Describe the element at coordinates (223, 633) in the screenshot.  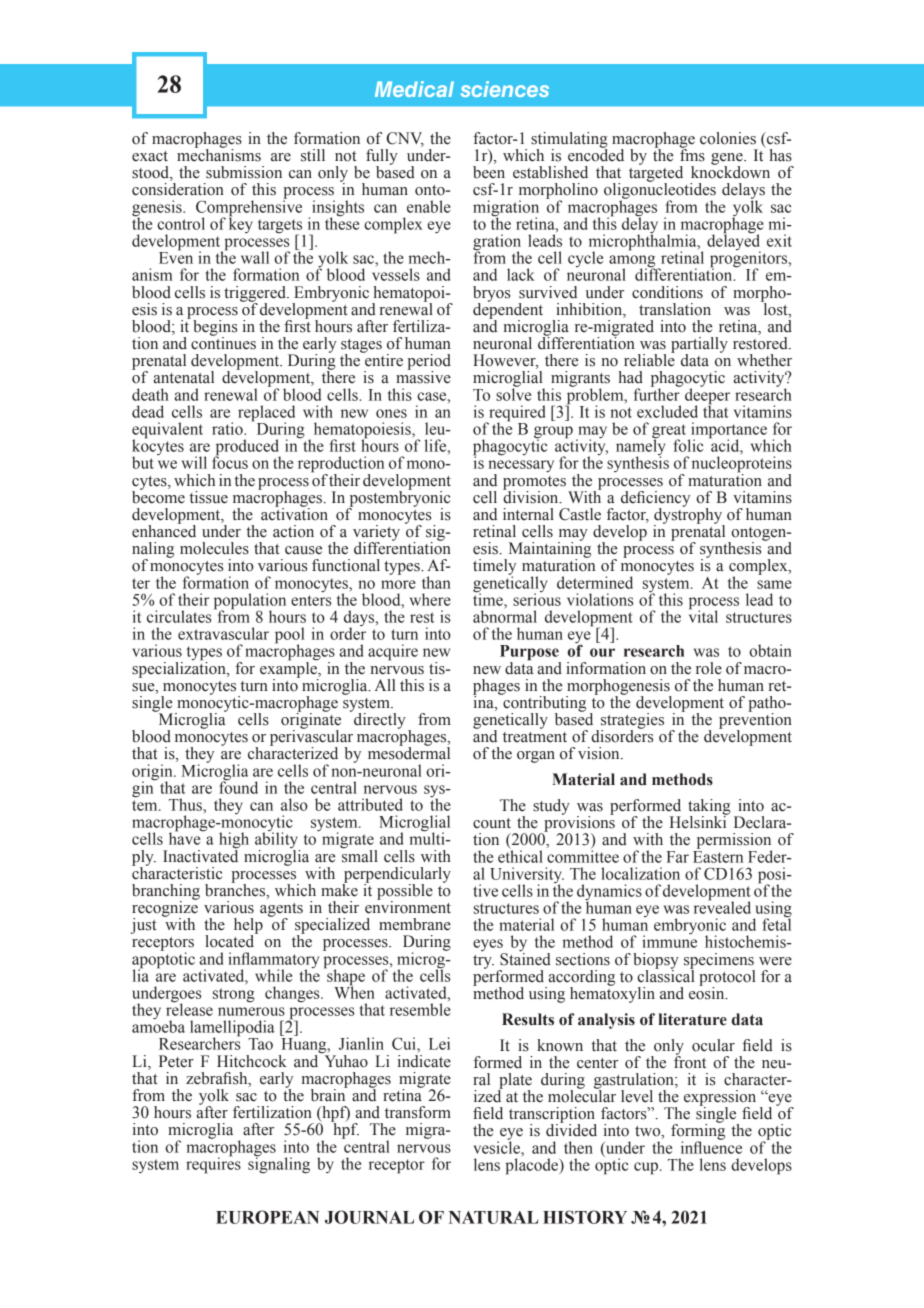
I see `extravascular` at that location.
